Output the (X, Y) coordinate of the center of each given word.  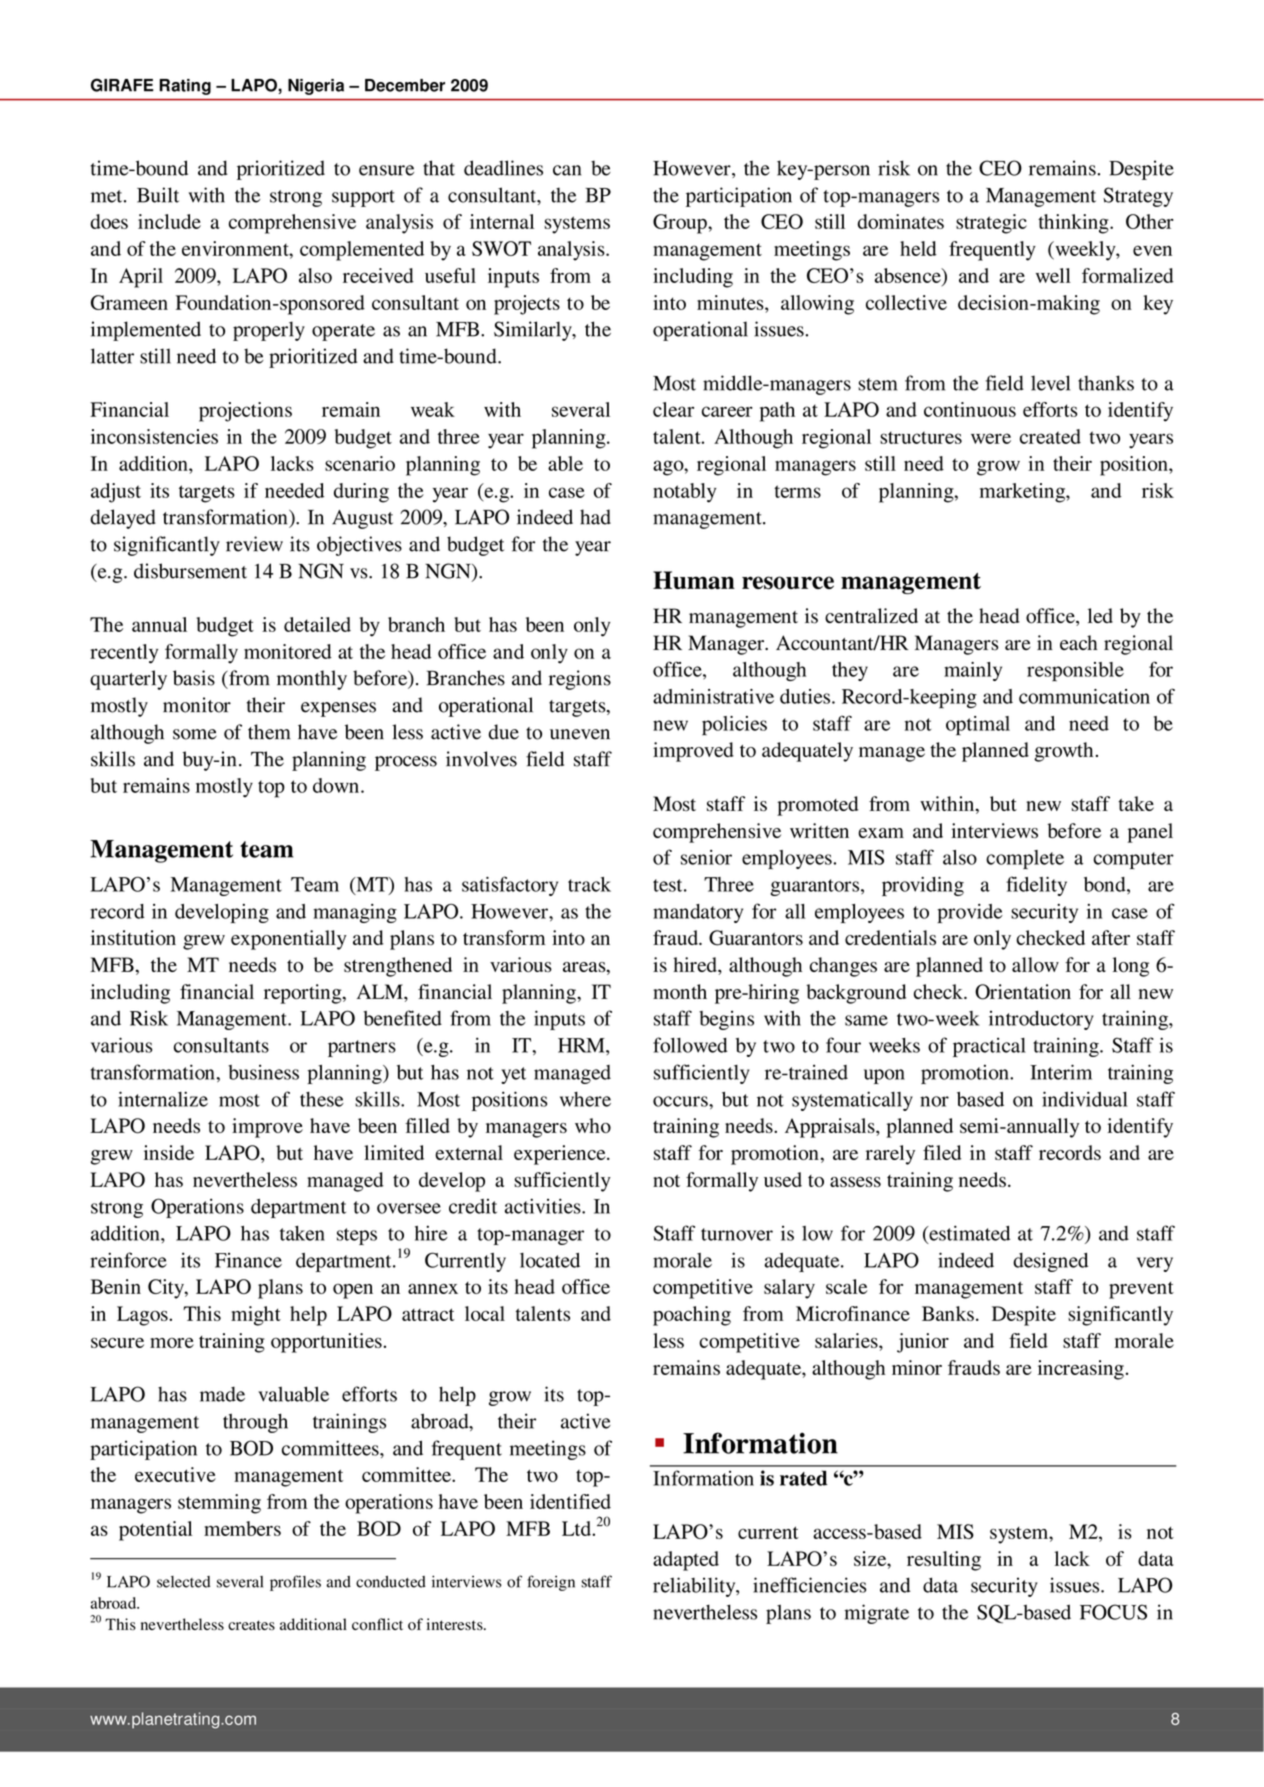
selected (184, 1582)
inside (169, 1152)
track (589, 884)
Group (681, 224)
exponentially (289, 940)
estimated (968, 1234)
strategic (991, 224)
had (595, 517)
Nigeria (316, 87)
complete (1025, 859)
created (1050, 436)
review (254, 544)
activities (544, 1206)
